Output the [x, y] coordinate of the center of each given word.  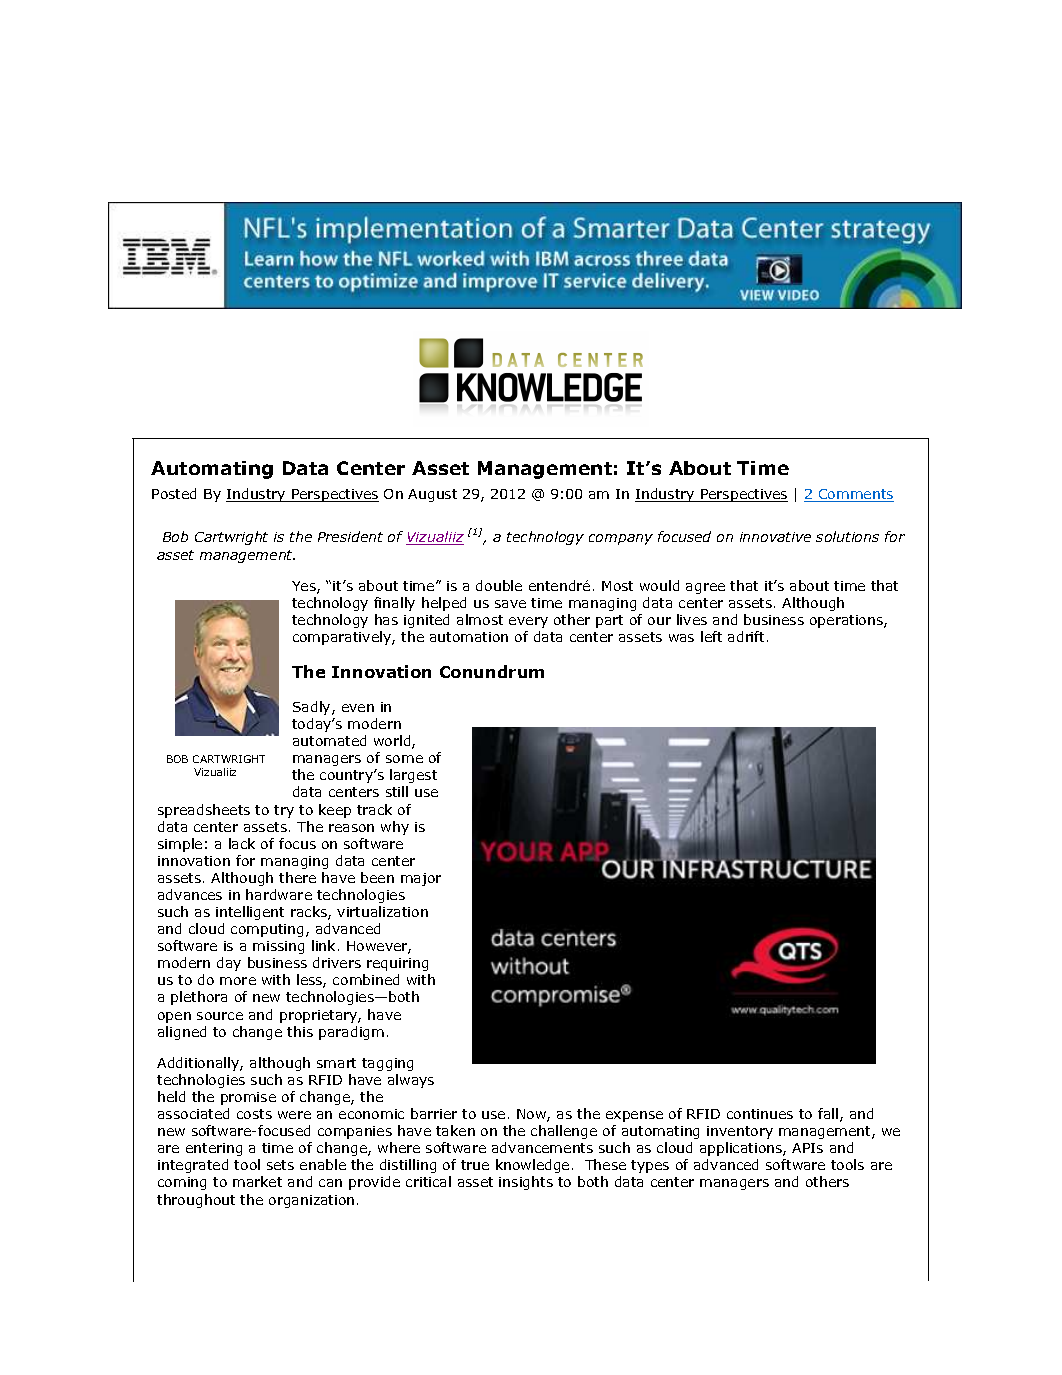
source [220, 1016]
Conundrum [492, 671]
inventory [740, 1132]
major [421, 879]
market [257, 1181]
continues [760, 1114]
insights [526, 1183]
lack [242, 843]
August [432, 495]
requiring [397, 964]
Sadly [313, 708]
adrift [748, 636]
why [395, 828]
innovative [775, 537]
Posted [174, 493]
